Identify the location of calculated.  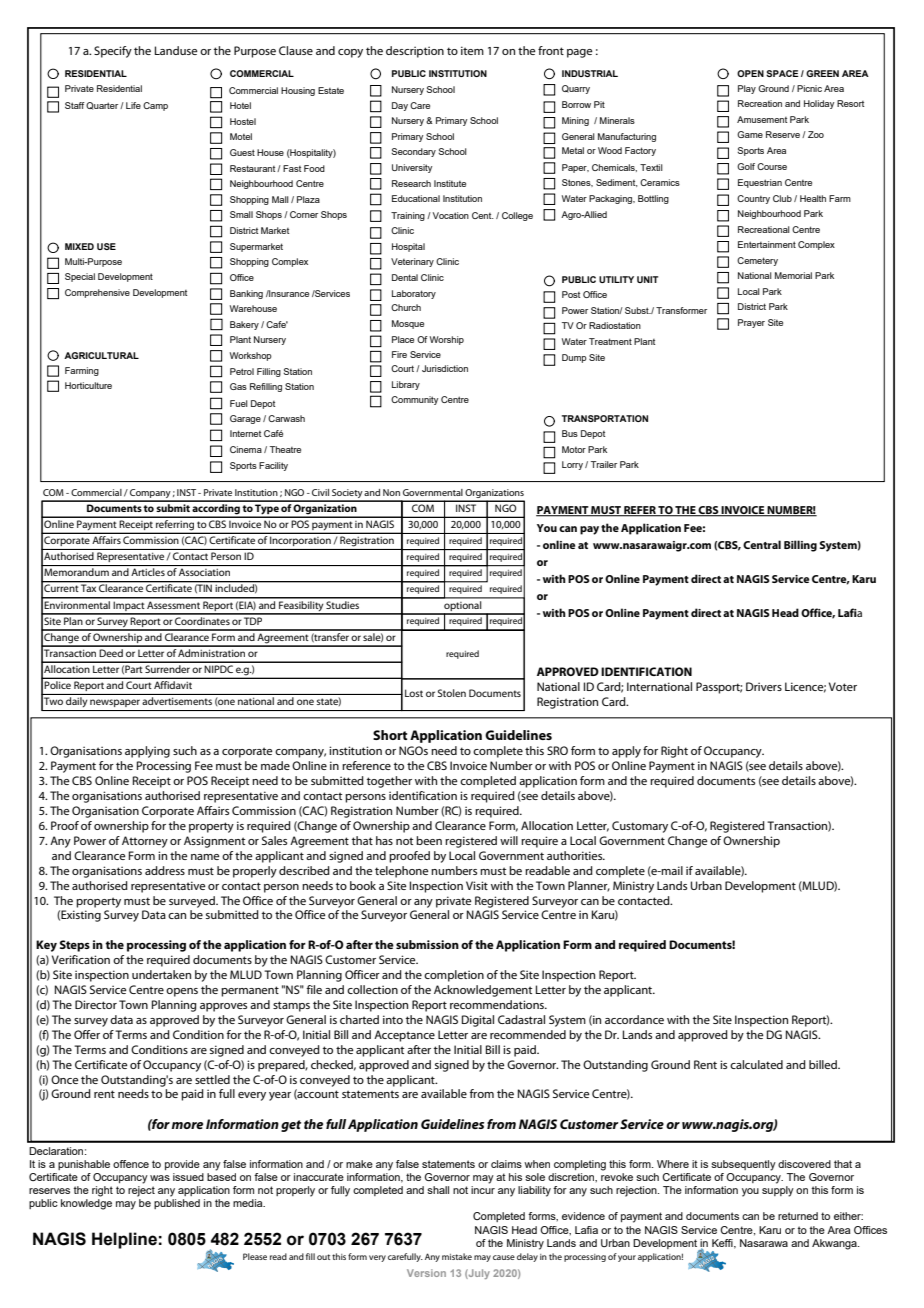
(756, 1064).
